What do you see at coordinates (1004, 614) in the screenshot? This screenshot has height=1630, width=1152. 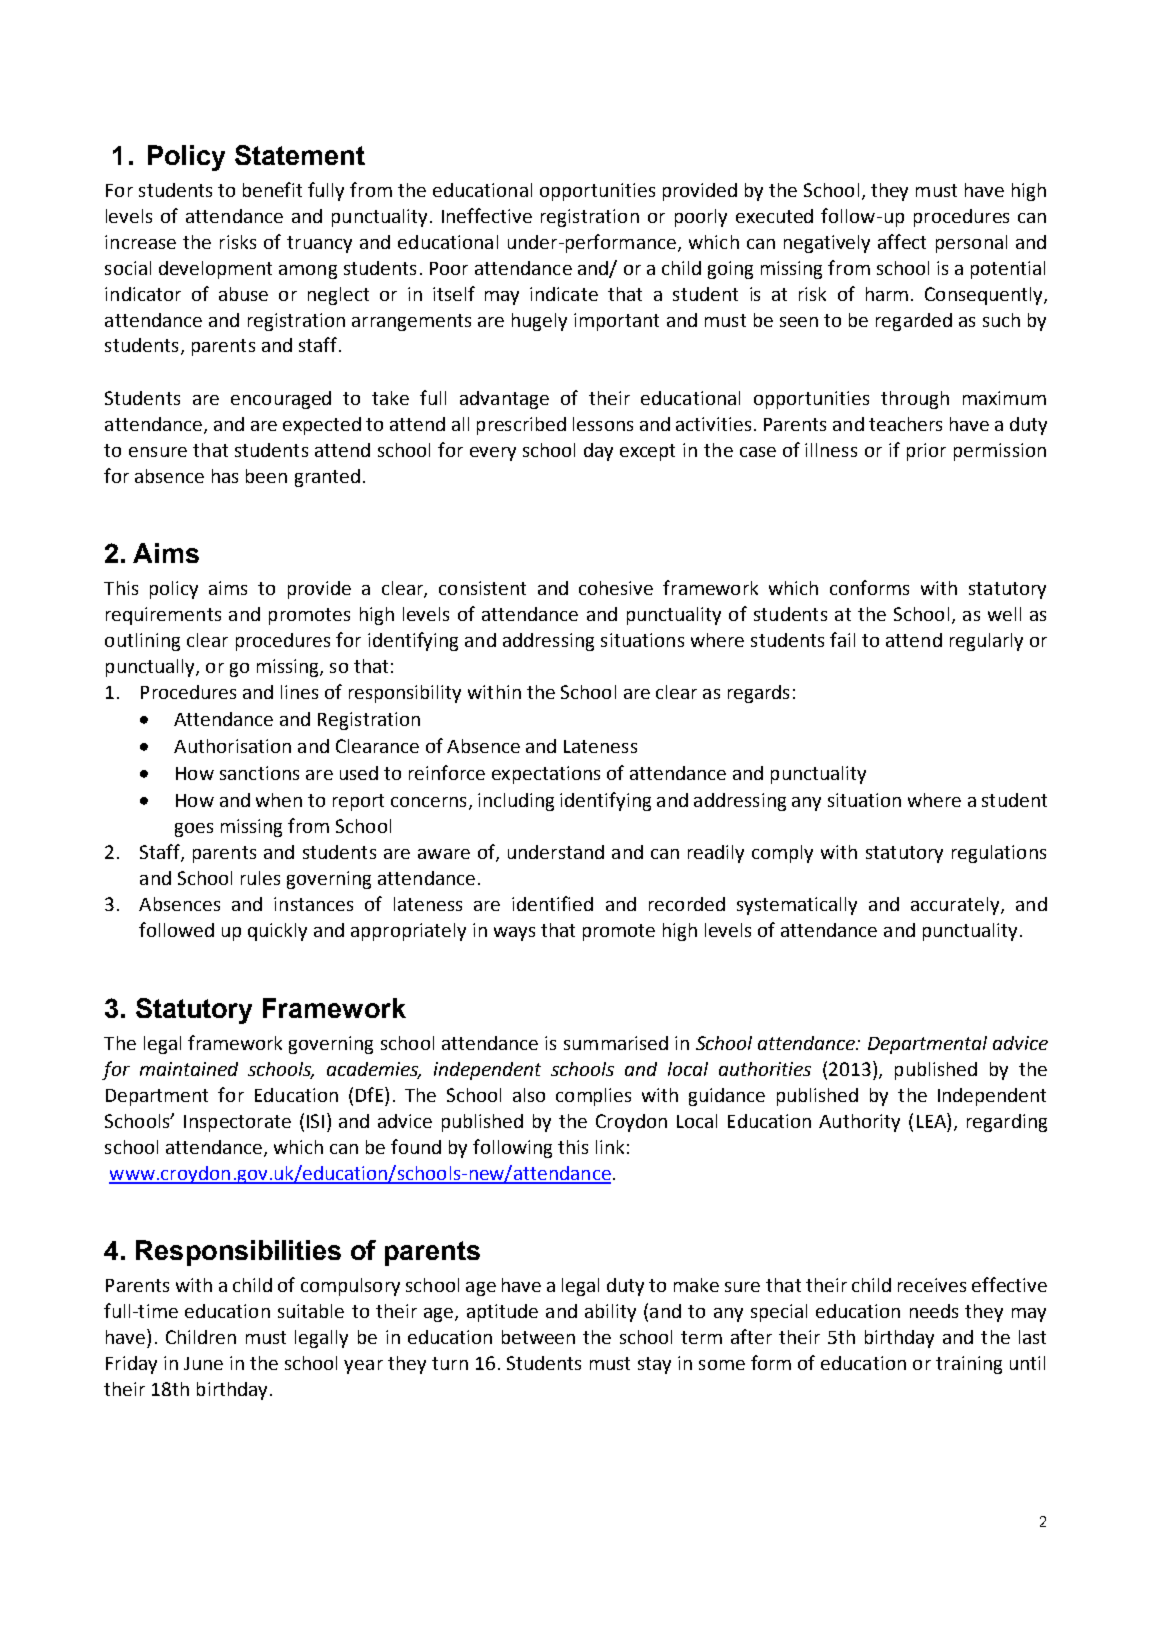 I see `well` at bounding box center [1004, 614].
